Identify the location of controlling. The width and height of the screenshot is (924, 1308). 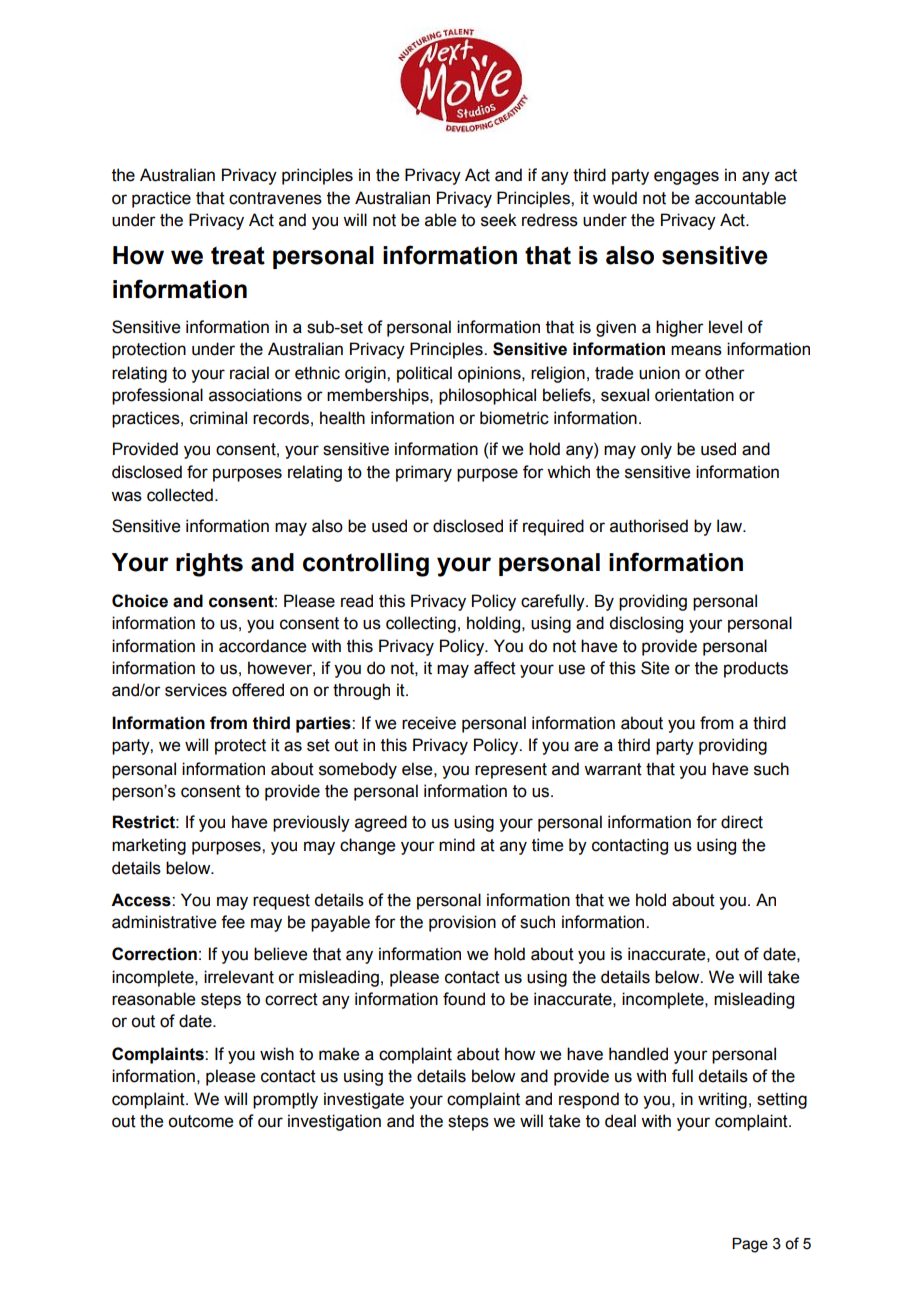
(366, 565).
